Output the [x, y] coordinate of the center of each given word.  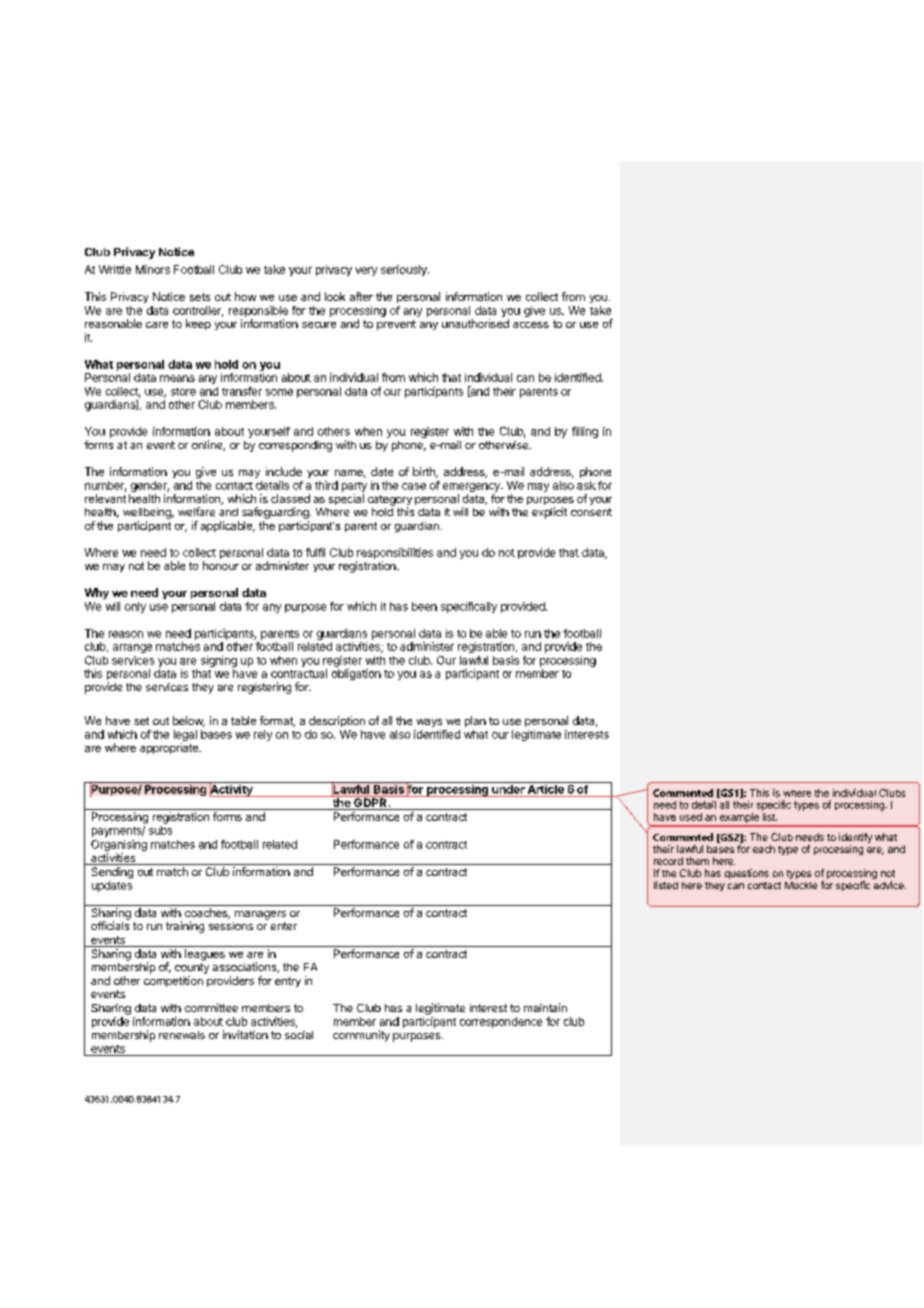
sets [200, 297]
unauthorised [475, 323]
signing [219, 661]
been [424, 606]
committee [211, 1007]
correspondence [501, 1022]
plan [475, 721]
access [531, 325]
